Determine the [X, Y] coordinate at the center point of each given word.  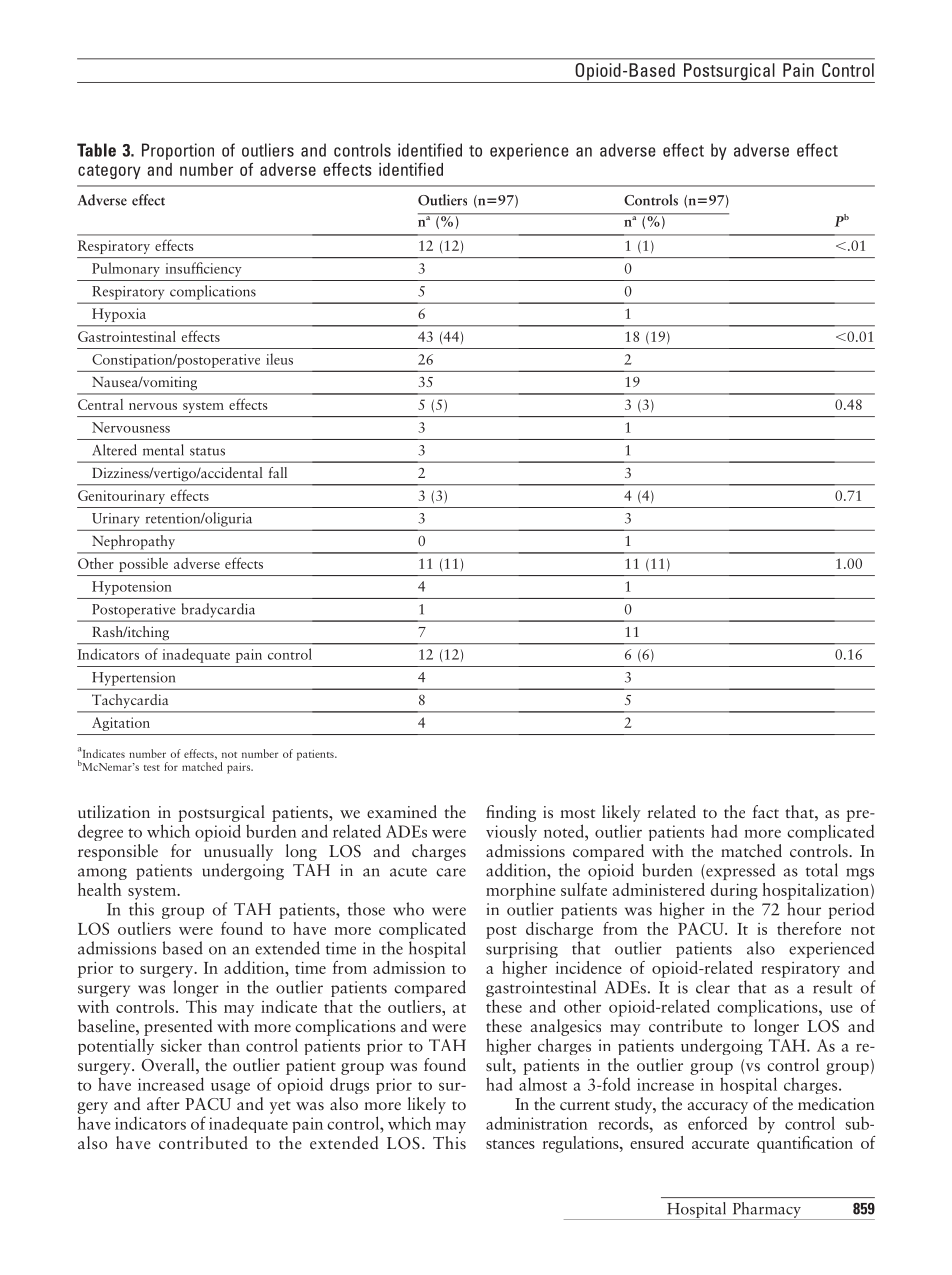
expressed [739, 871]
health [100, 889]
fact [766, 811]
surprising [522, 950]
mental [163, 450]
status [207, 451]
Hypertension [133, 679]
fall [278, 472]
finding [511, 813]
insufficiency [203, 269]
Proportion [178, 151]
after [163, 1103]
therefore [809, 928]
